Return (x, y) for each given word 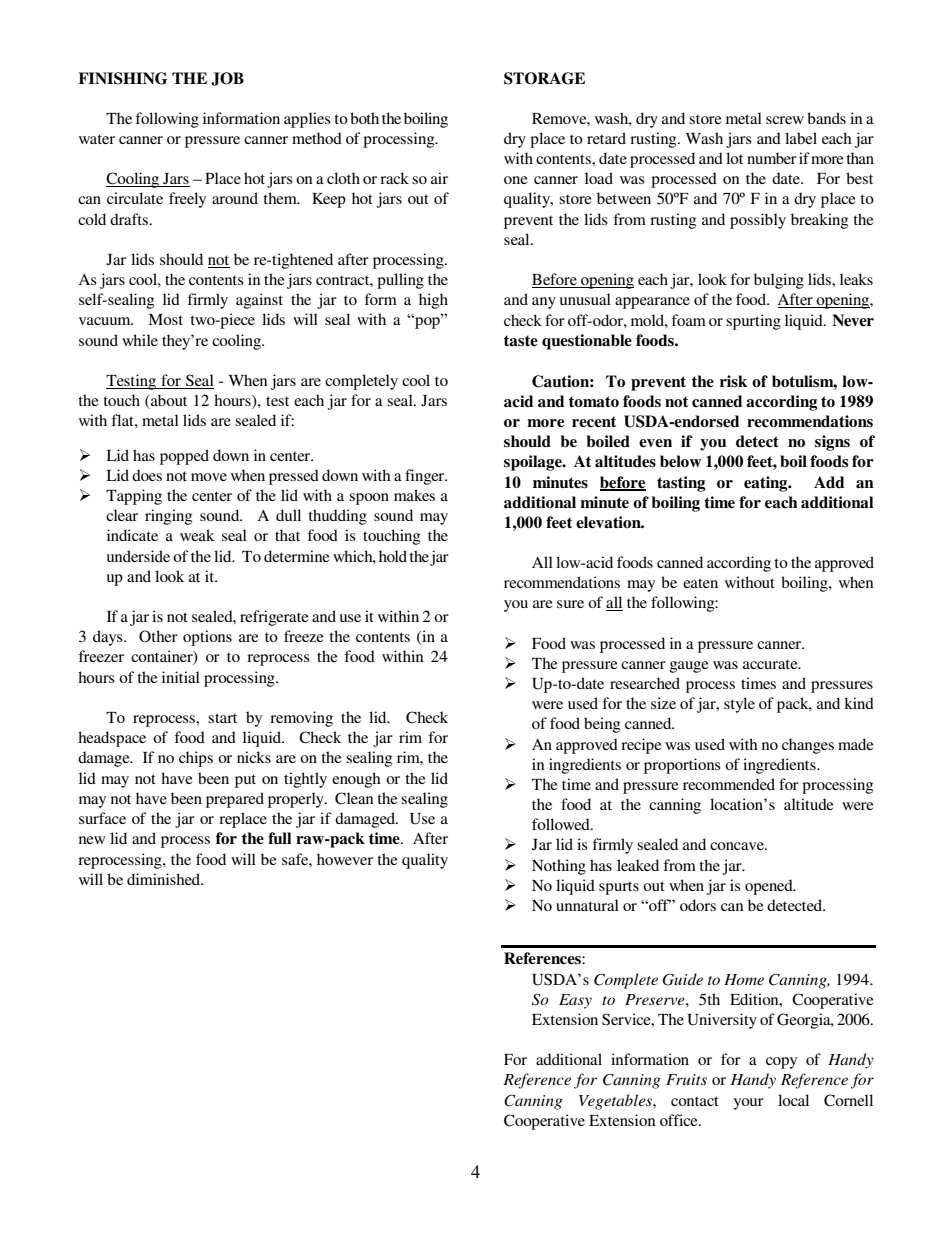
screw (785, 120)
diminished (165, 879)
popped (184, 457)
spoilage (534, 463)
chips (196, 759)
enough (356, 780)
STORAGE (544, 78)
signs (832, 443)
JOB (227, 79)
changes (808, 746)
